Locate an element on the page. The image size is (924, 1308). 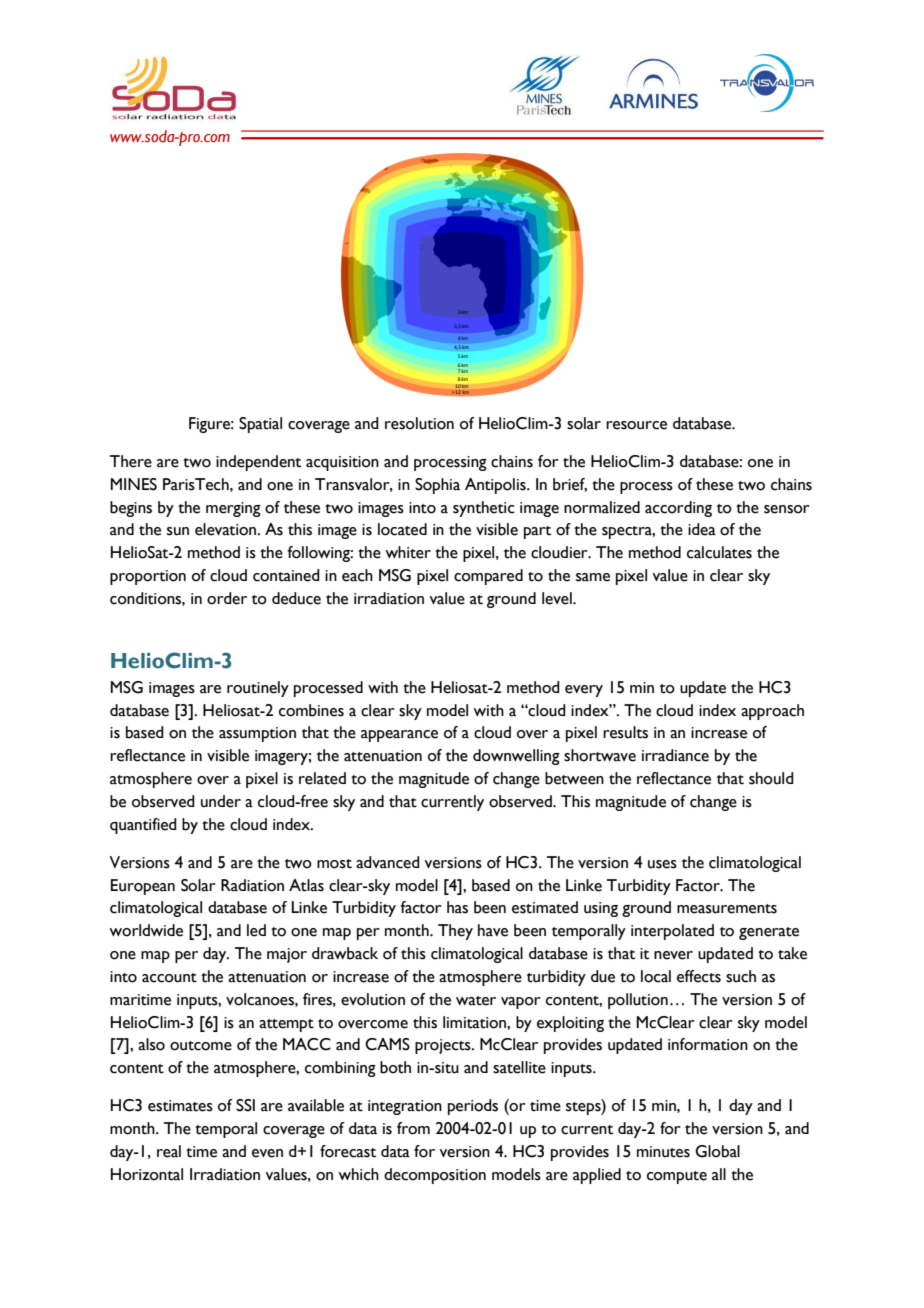
appearance is located at coordinates (399, 736).
